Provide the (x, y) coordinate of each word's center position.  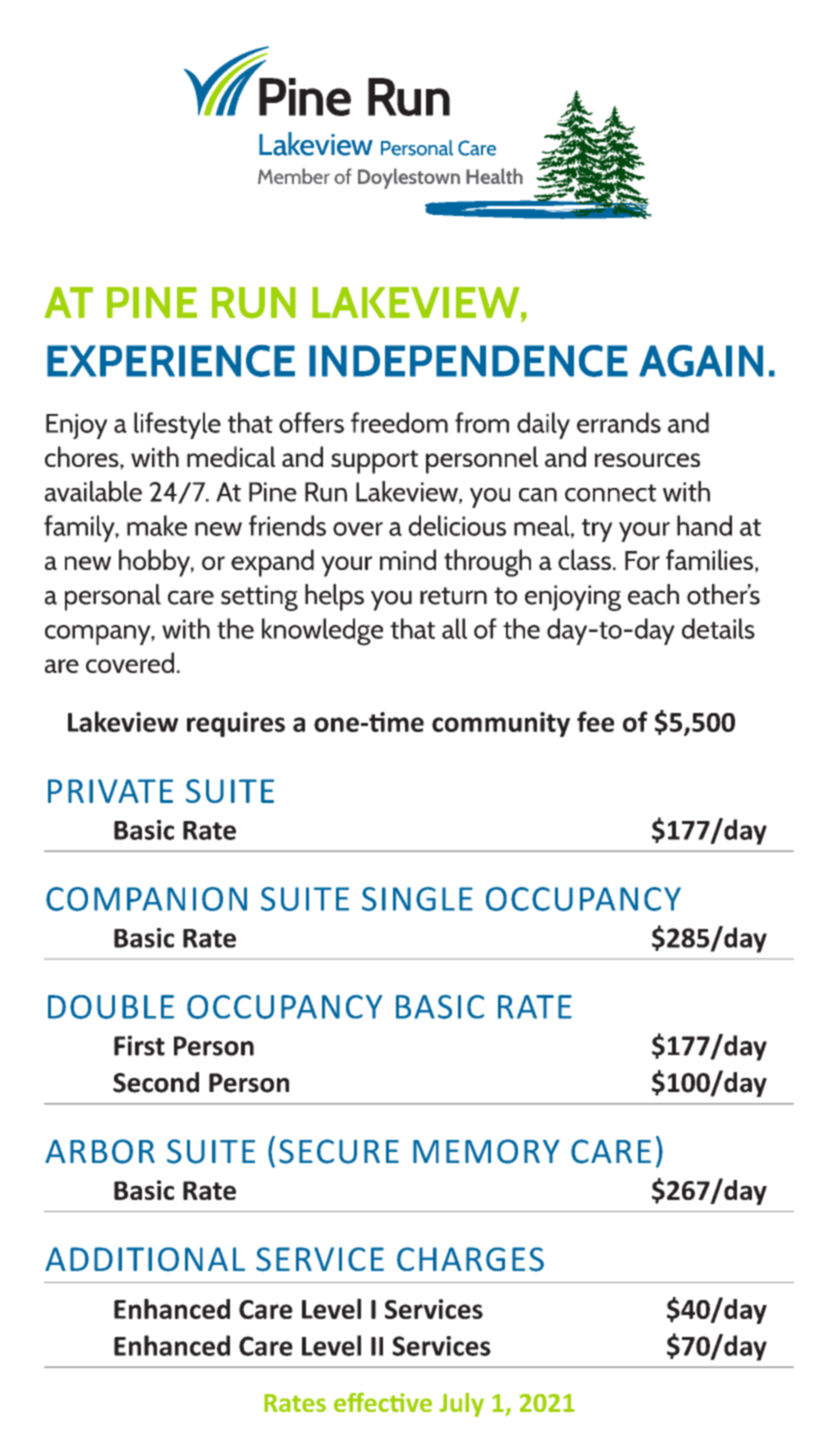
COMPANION (146, 899)
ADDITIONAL (145, 1259)
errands (619, 422)
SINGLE (417, 899)
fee (595, 721)
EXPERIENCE (171, 361)
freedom (399, 422)
